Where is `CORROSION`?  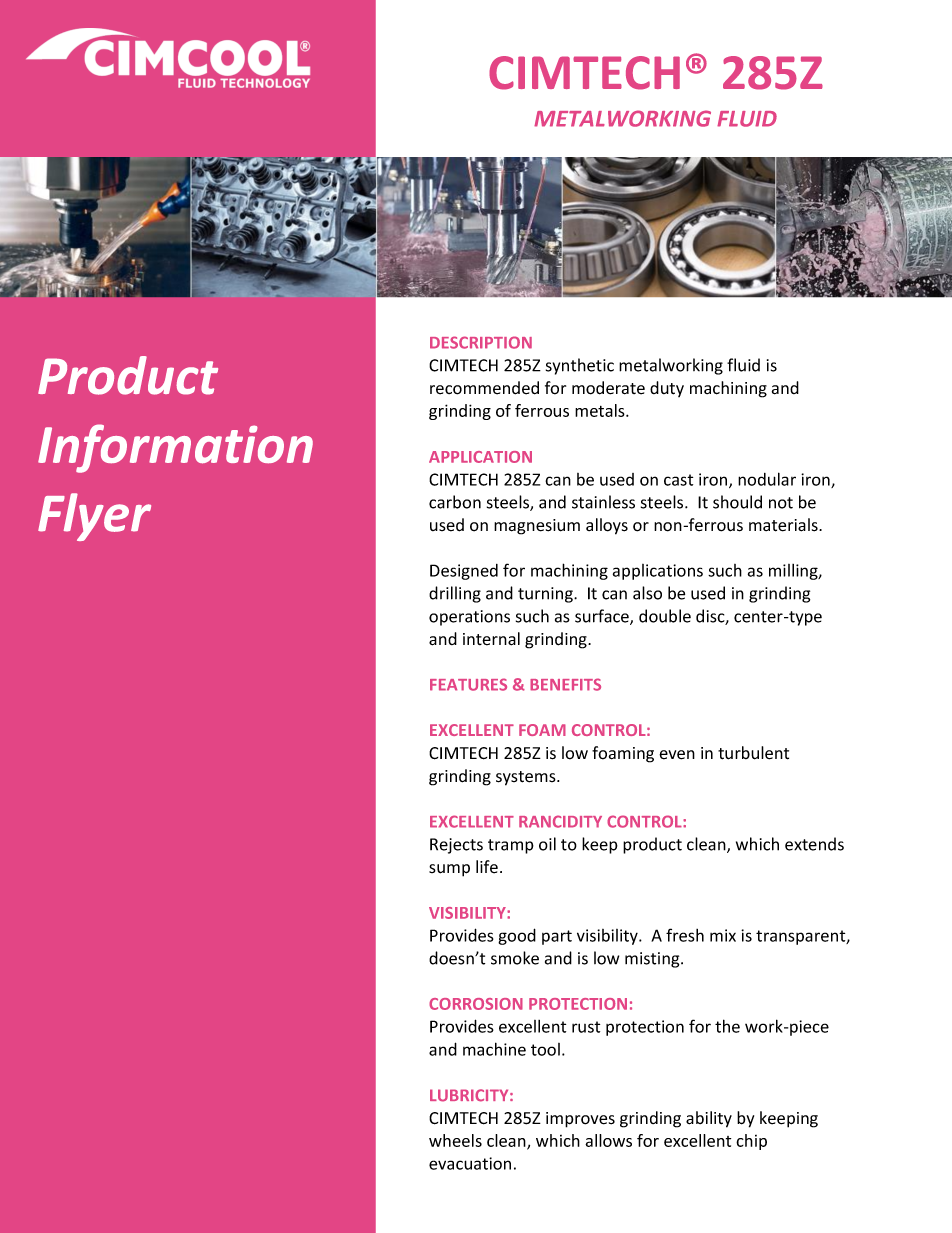 CORROSION is located at coordinates (476, 1004).
